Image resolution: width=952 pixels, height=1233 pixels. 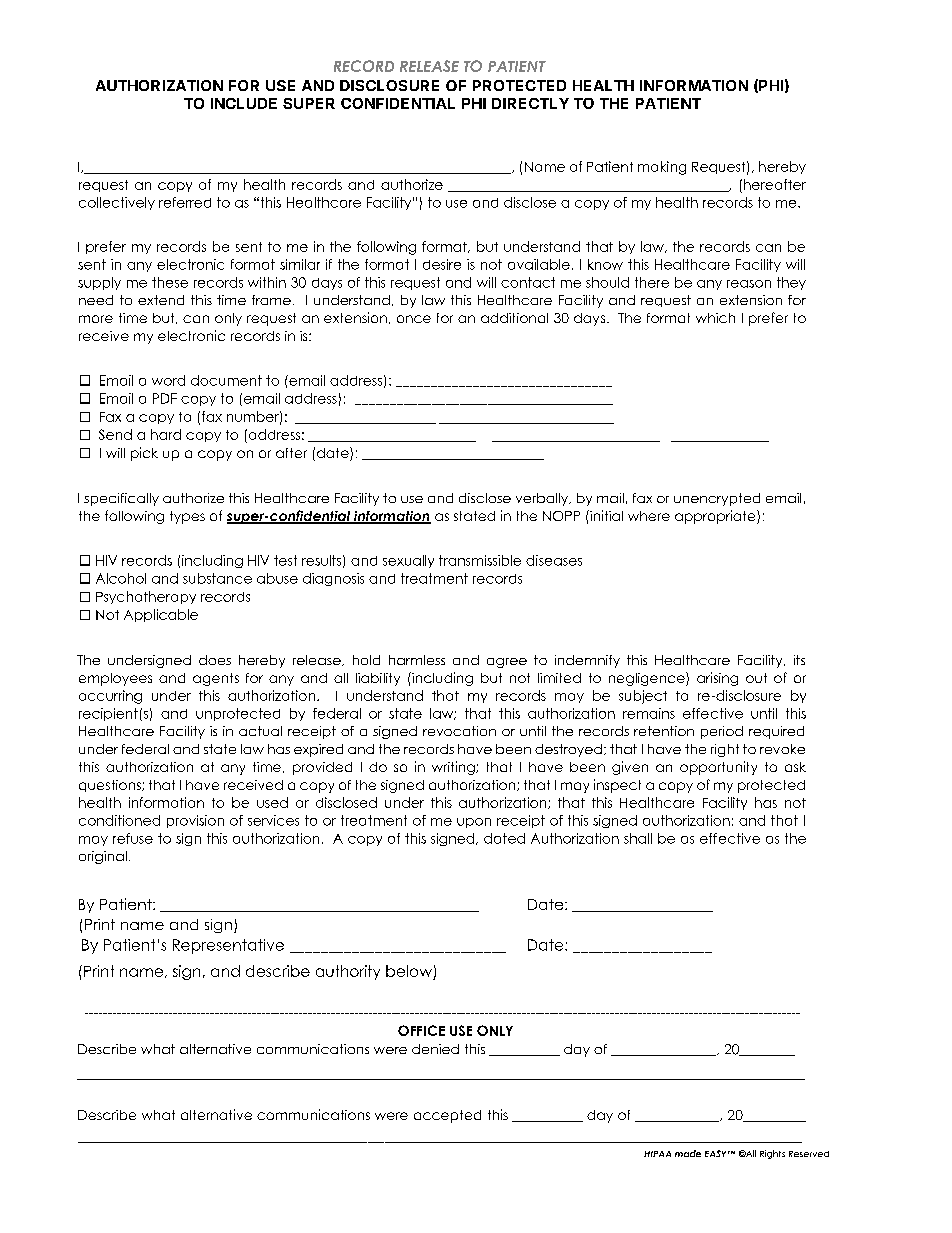 What do you see at coordinates (474, 823) in the page?
I see `upon` at bounding box center [474, 823].
